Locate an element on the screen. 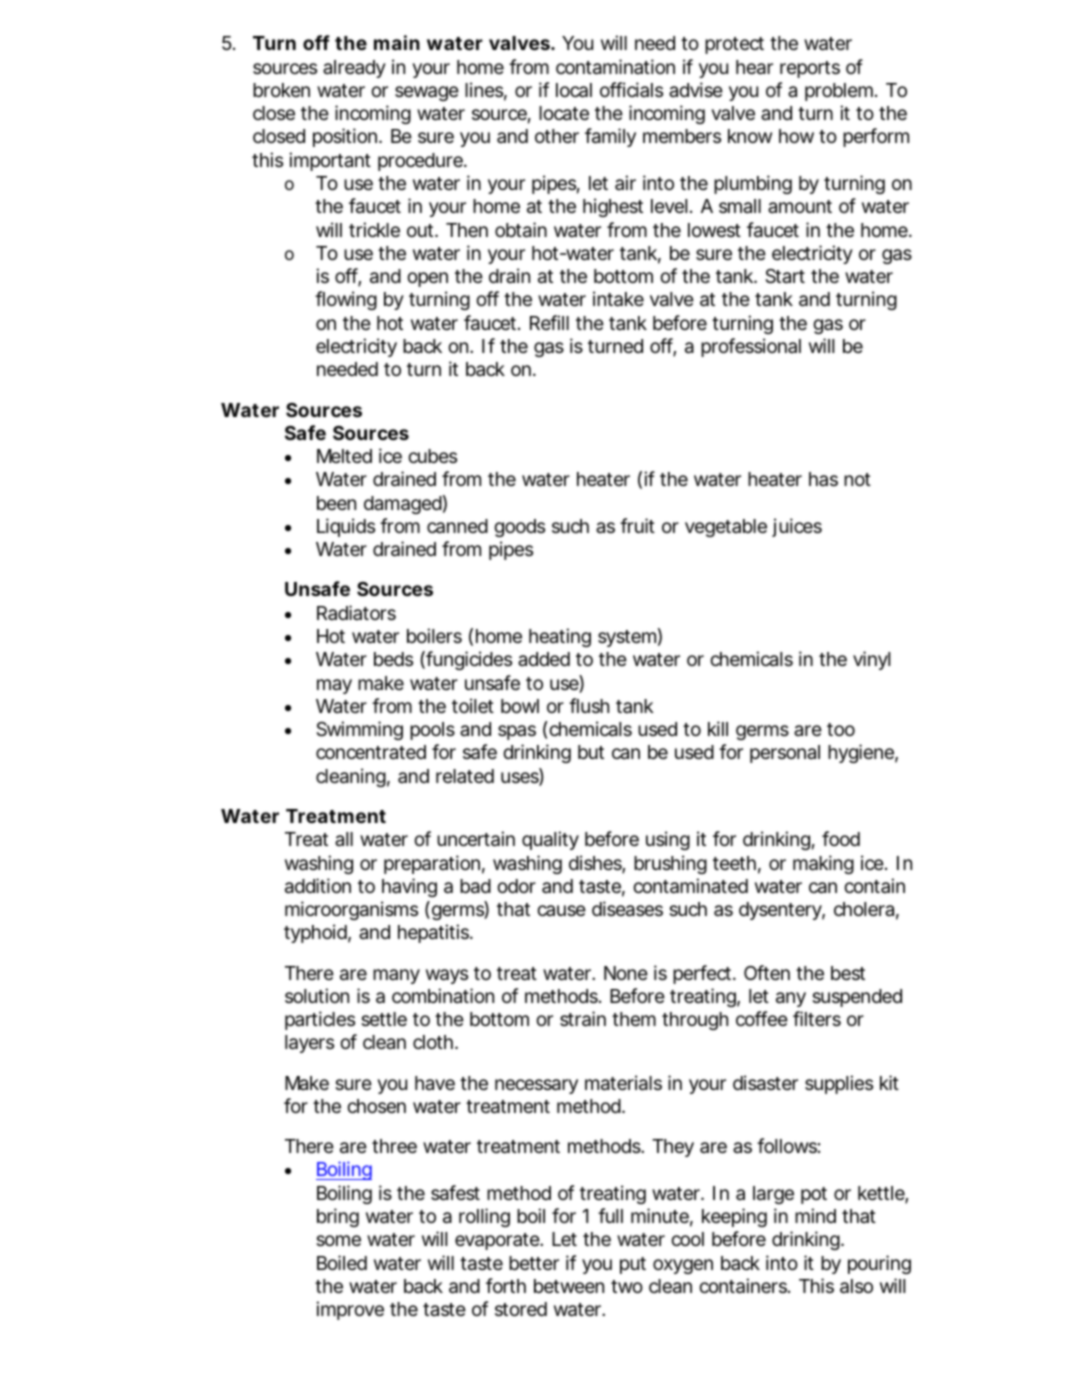 The height and width of the screenshot is (1389, 1073). between is located at coordinates (569, 1286).
